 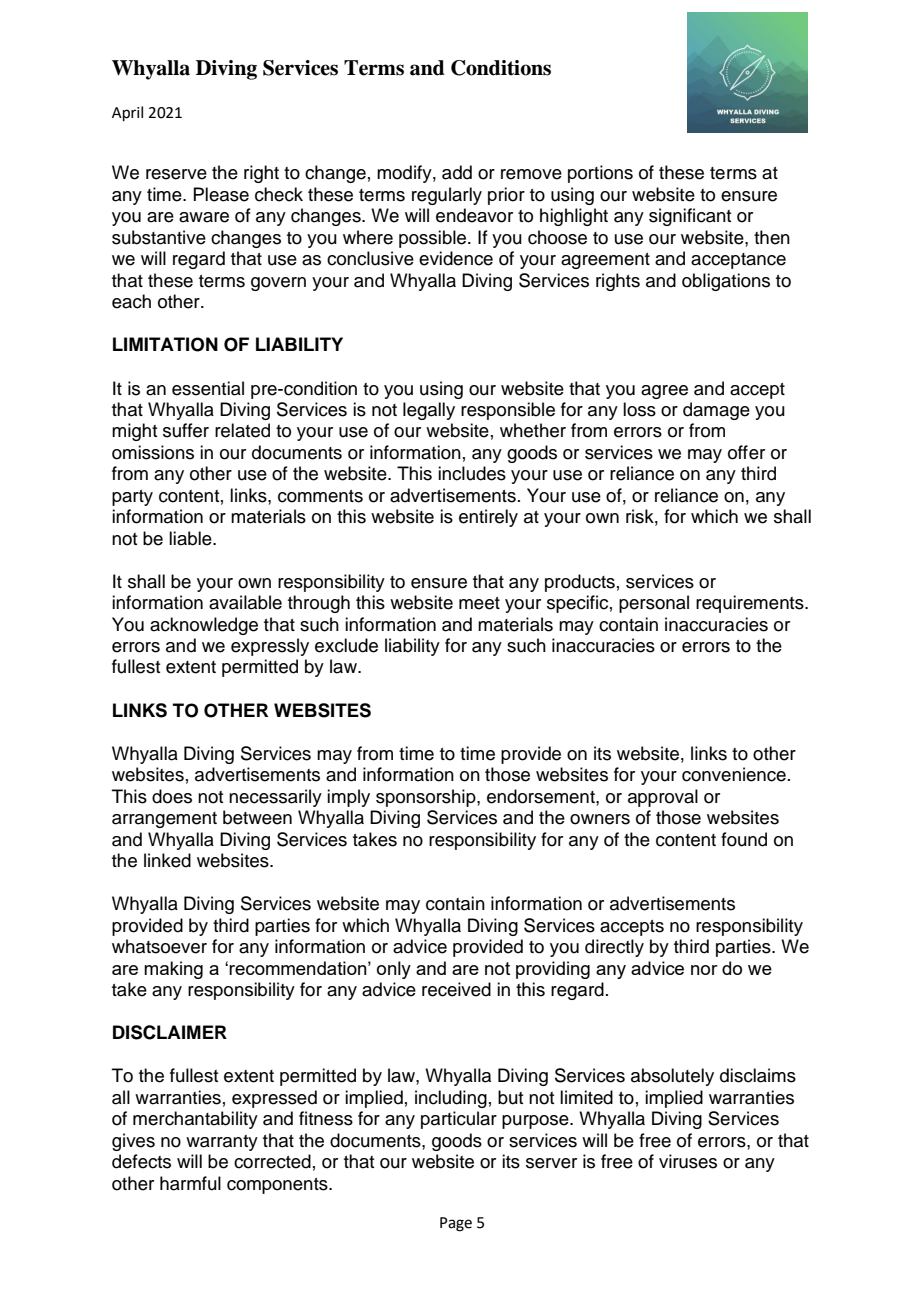 What do you see at coordinates (690, 217) in the screenshot?
I see `significant` at bounding box center [690, 217].
